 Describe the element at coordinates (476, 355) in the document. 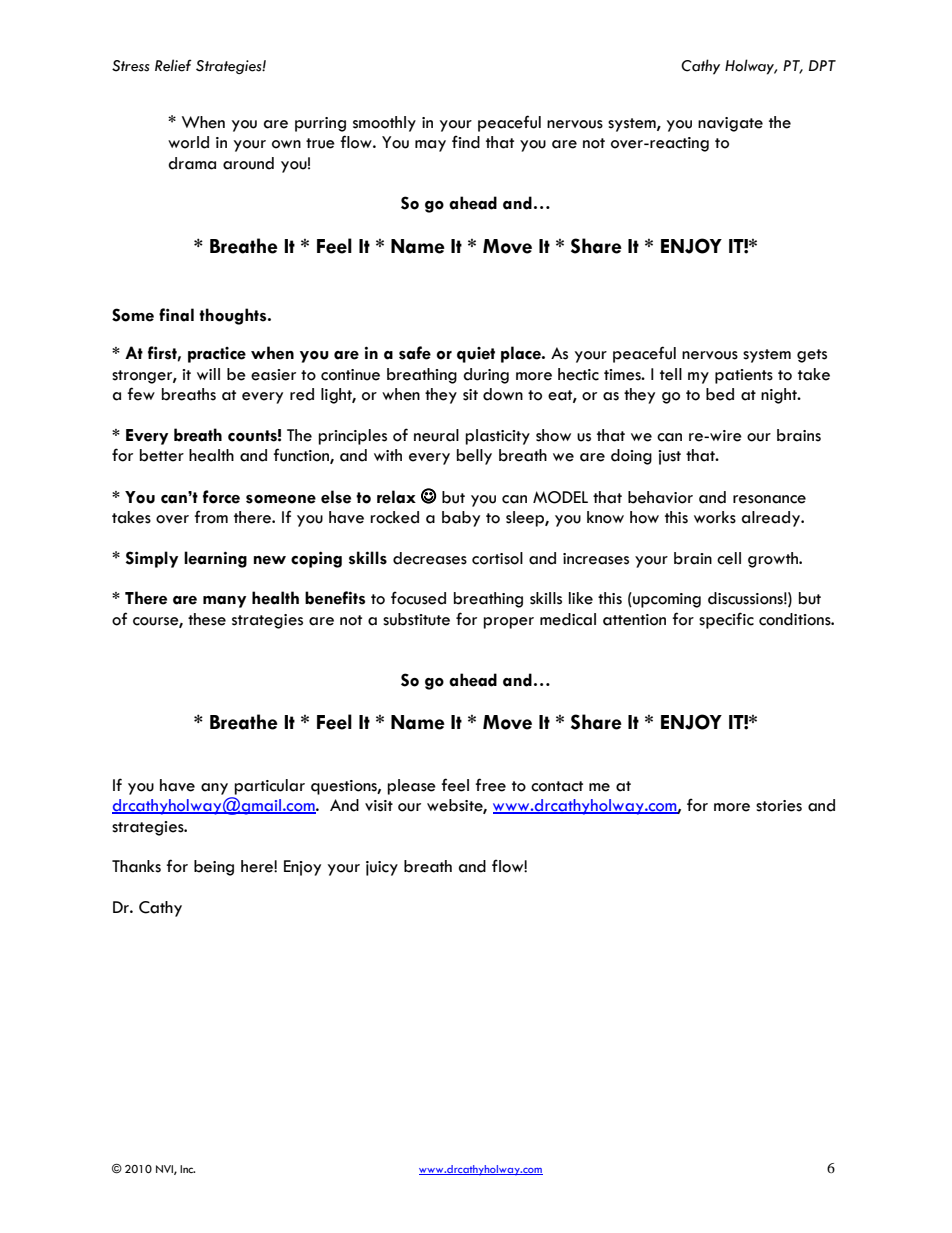

I see `quiet` at that location.
